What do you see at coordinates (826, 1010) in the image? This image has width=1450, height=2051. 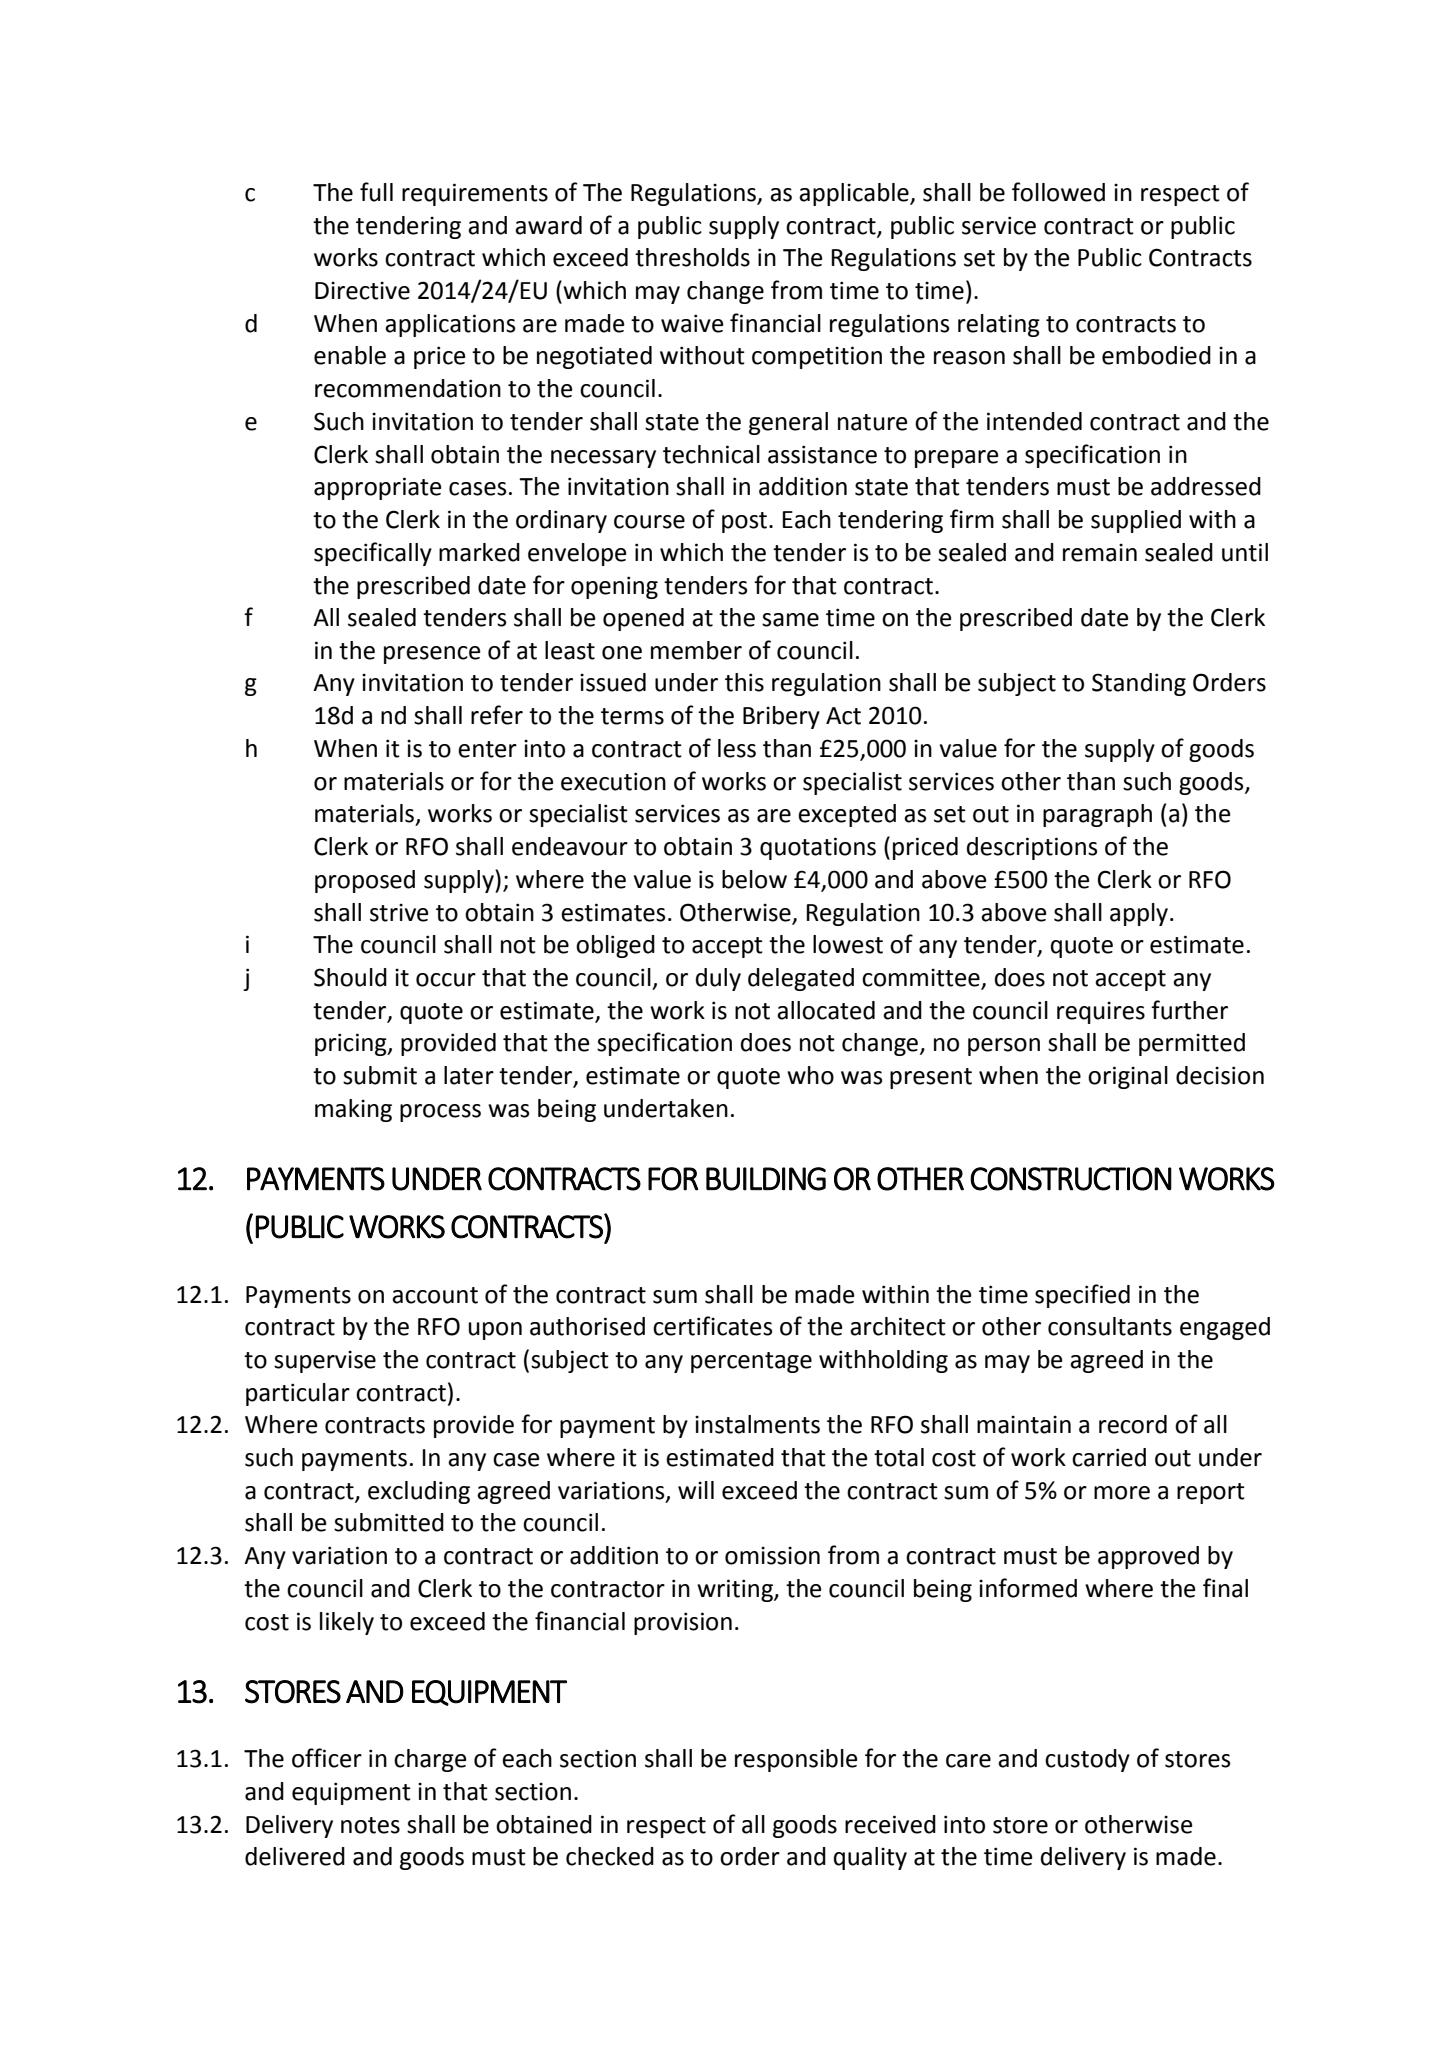 I see `allocated` at bounding box center [826, 1010].
